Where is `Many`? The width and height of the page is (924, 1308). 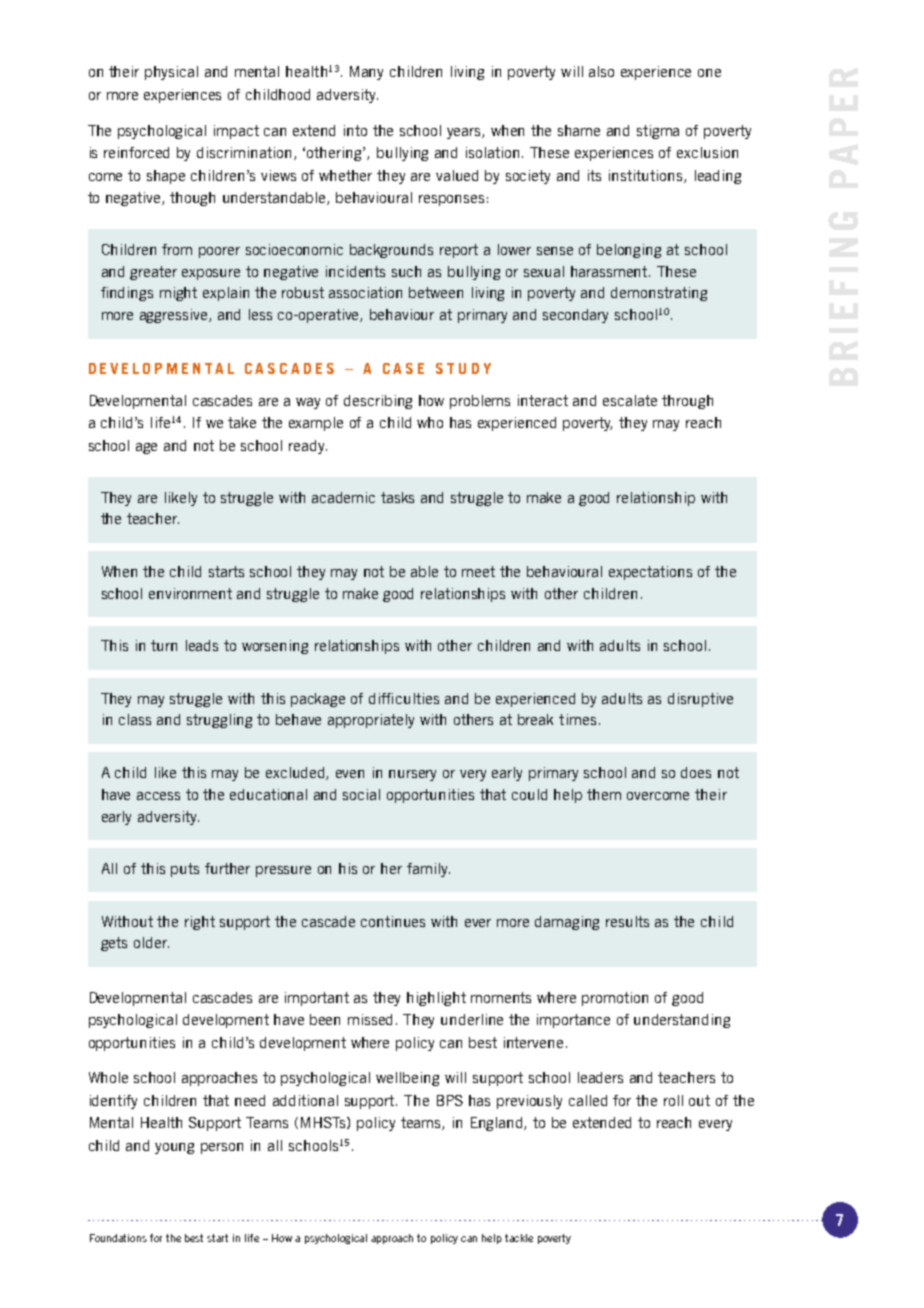 Many is located at coordinates (366, 73).
